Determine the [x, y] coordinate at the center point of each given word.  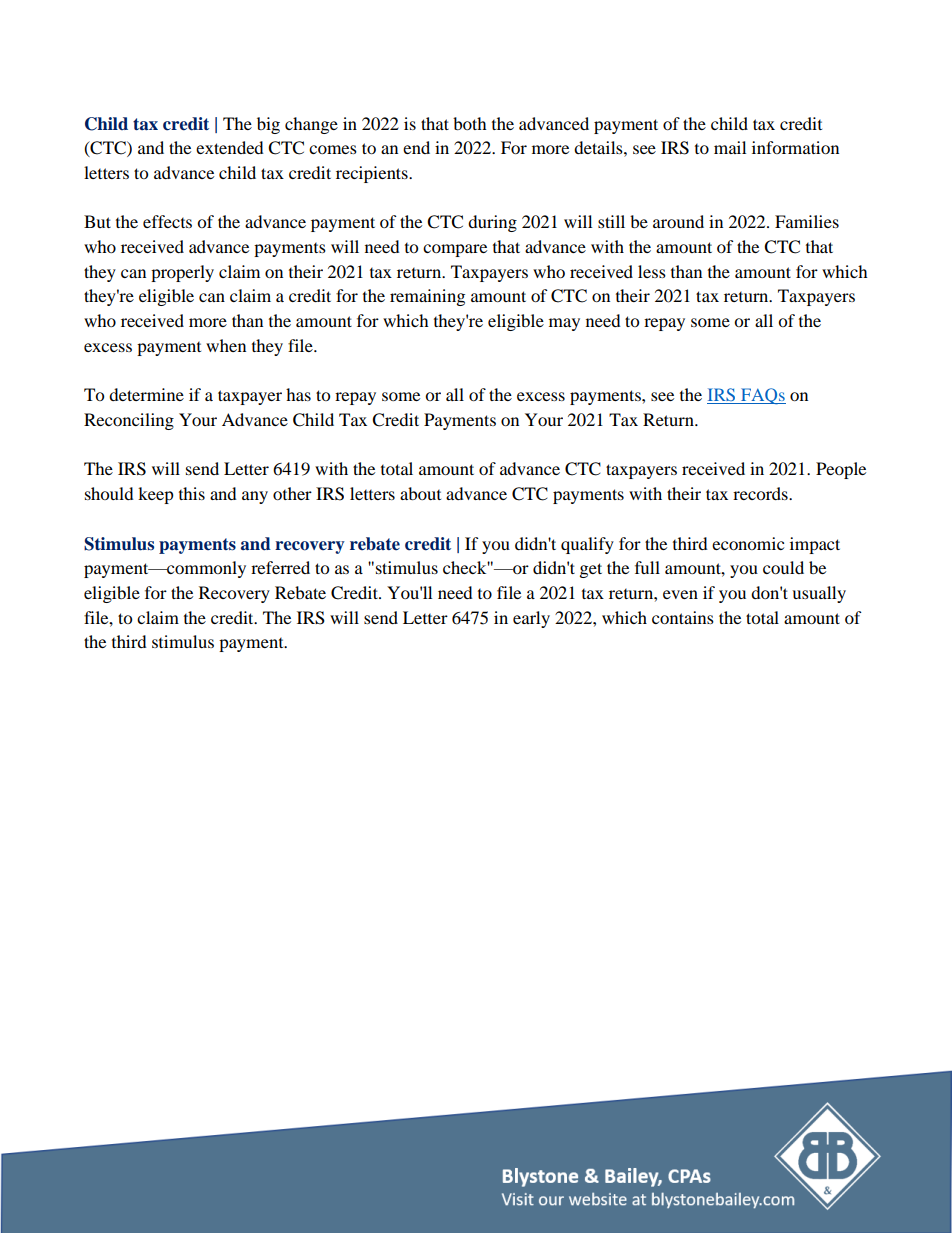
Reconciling [129, 421]
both [470, 123]
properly [182, 273]
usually [819, 594]
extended [230, 147]
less [652, 271]
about [420, 493]
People [841, 470]
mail [730, 147]
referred [280, 567]
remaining [427, 297]
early [531, 619]
